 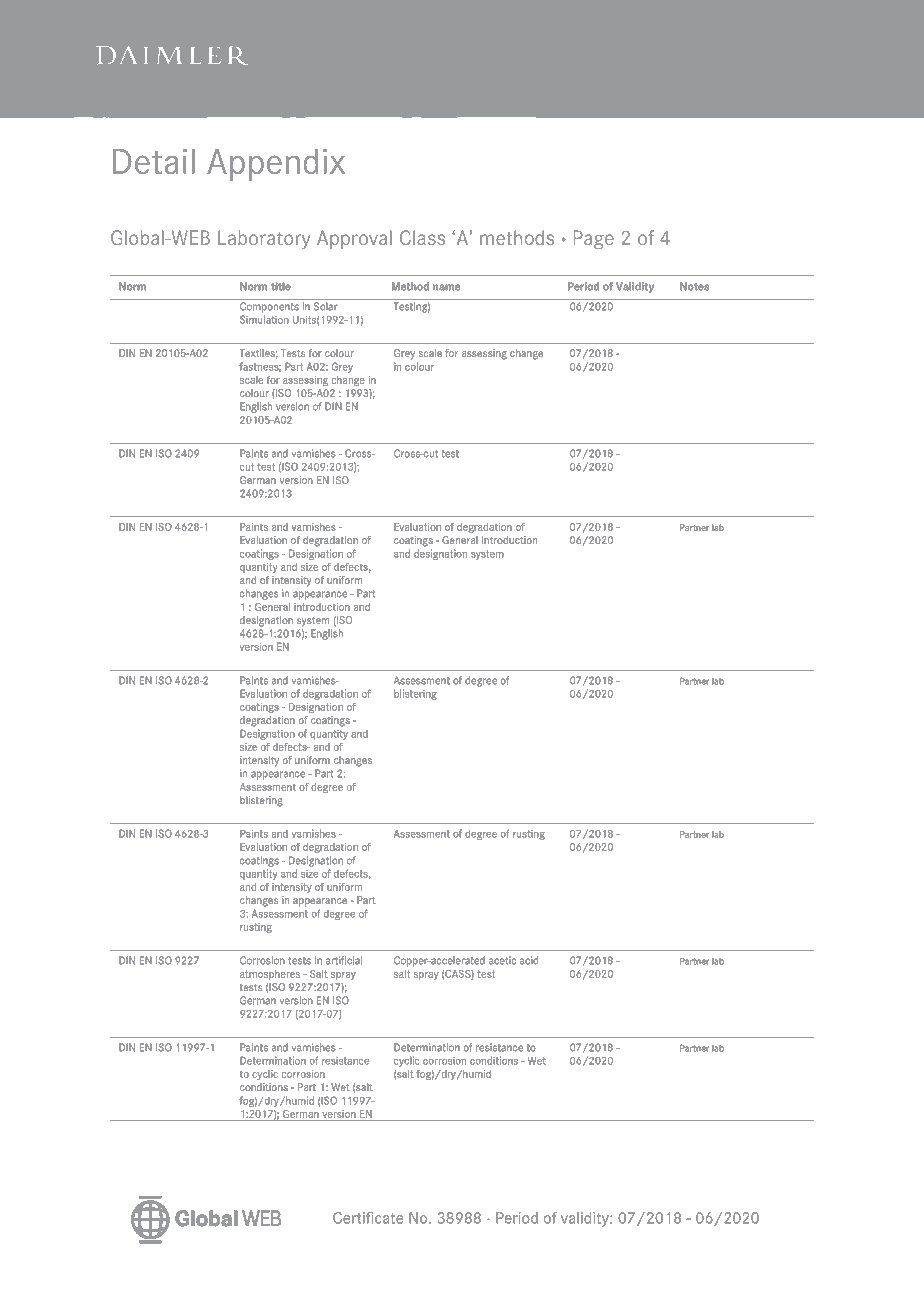 What do you see at coordinates (344, 960) in the page?
I see `artificial` at bounding box center [344, 960].
